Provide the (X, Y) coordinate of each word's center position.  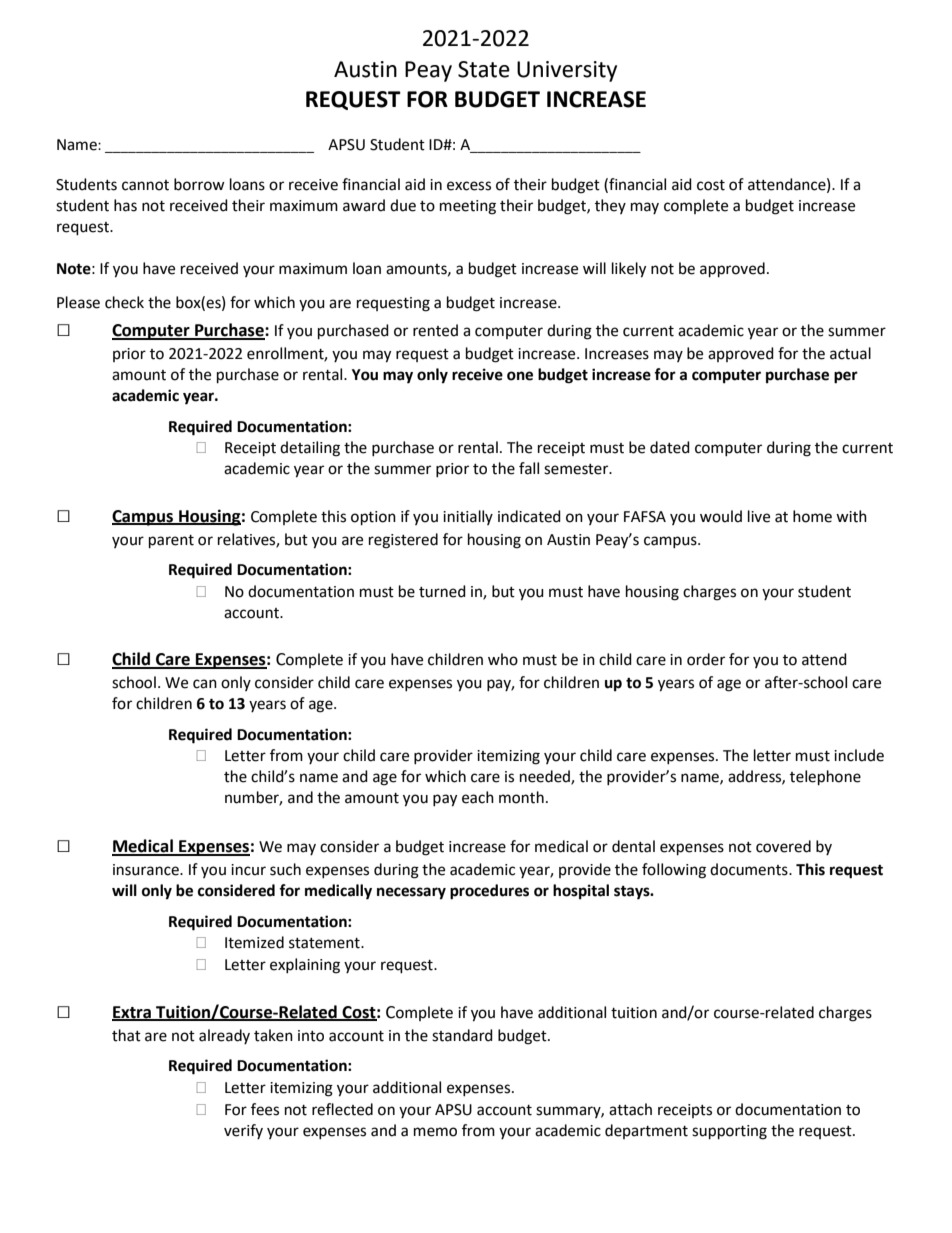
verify (243, 1131)
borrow (199, 184)
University (567, 71)
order (706, 659)
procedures (489, 892)
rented (435, 330)
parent (171, 542)
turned (442, 591)
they (610, 206)
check (124, 302)
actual (850, 353)
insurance (147, 870)
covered (783, 846)
